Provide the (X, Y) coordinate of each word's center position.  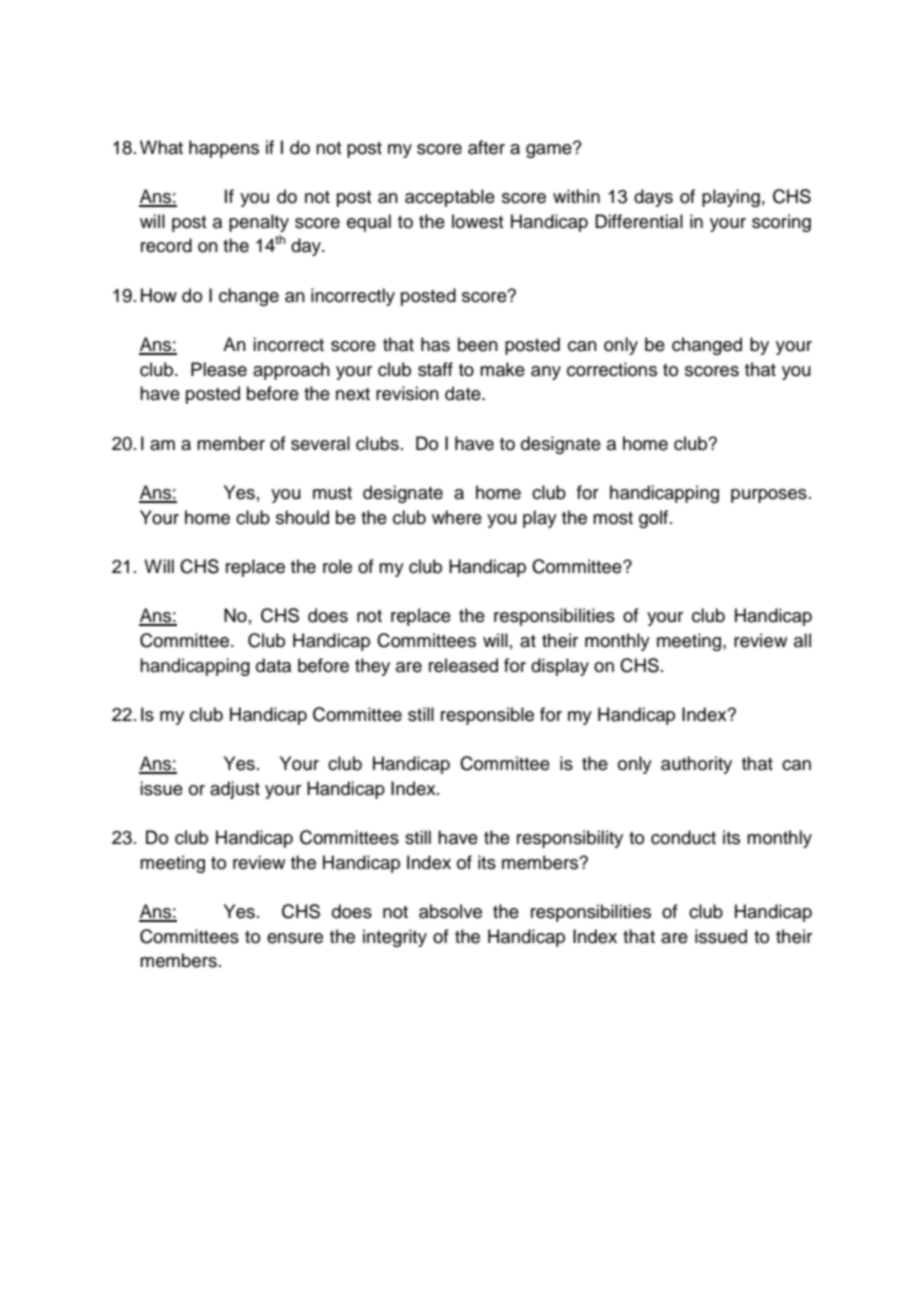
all (802, 640)
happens (224, 149)
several (320, 443)
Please (219, 369)
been (478, 344)
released (463, 665)
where (457, 517)
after (486, 147)
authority (696, 765)
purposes (769, 496)
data (273, 665)
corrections (612, 369)
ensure (295, 938)
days (653, 198)
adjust (235, 790)
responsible (487, 716)
